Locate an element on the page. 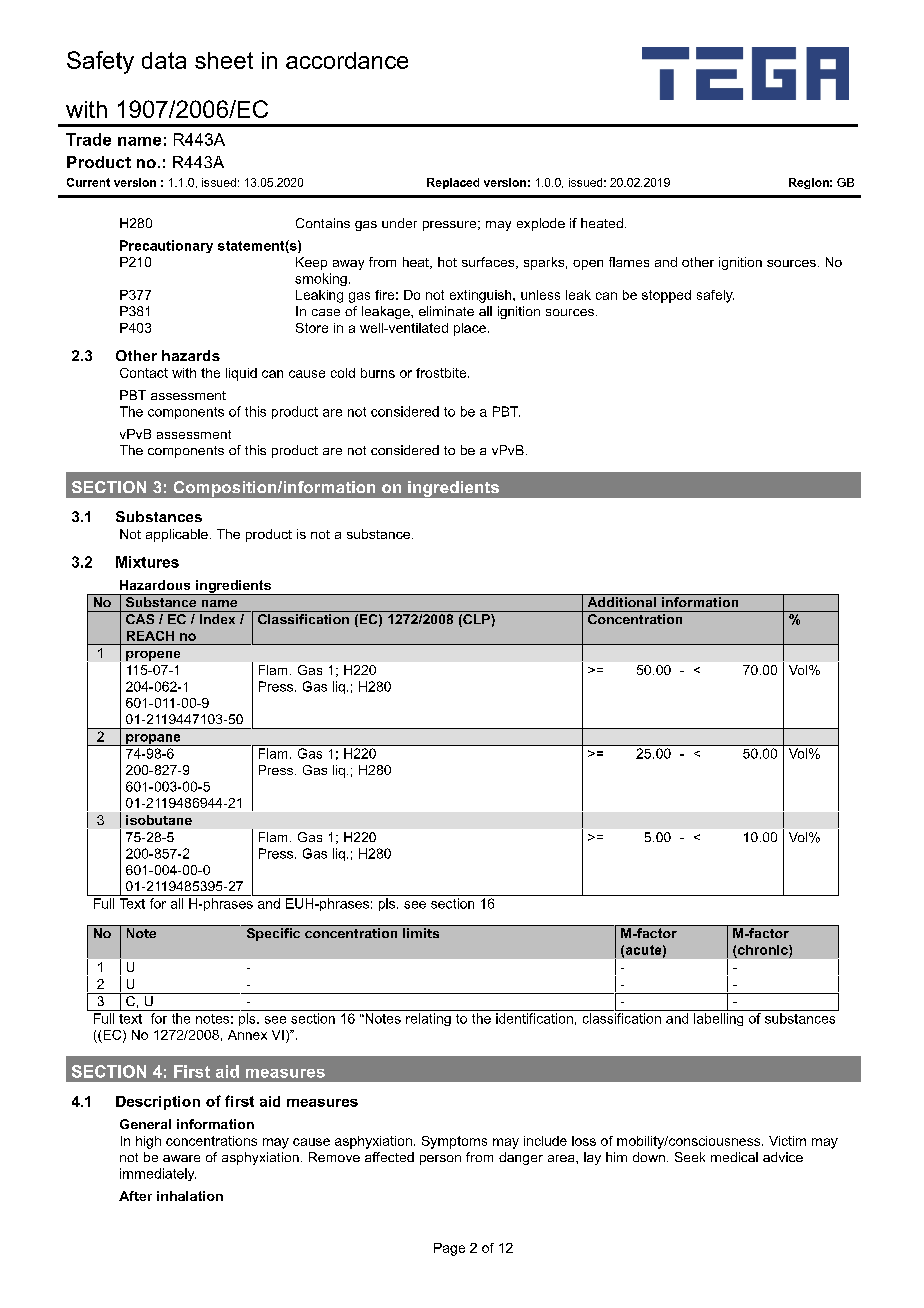 The width and height of the document is (924, 1308). Page is located at coordinates (449, 1249).
